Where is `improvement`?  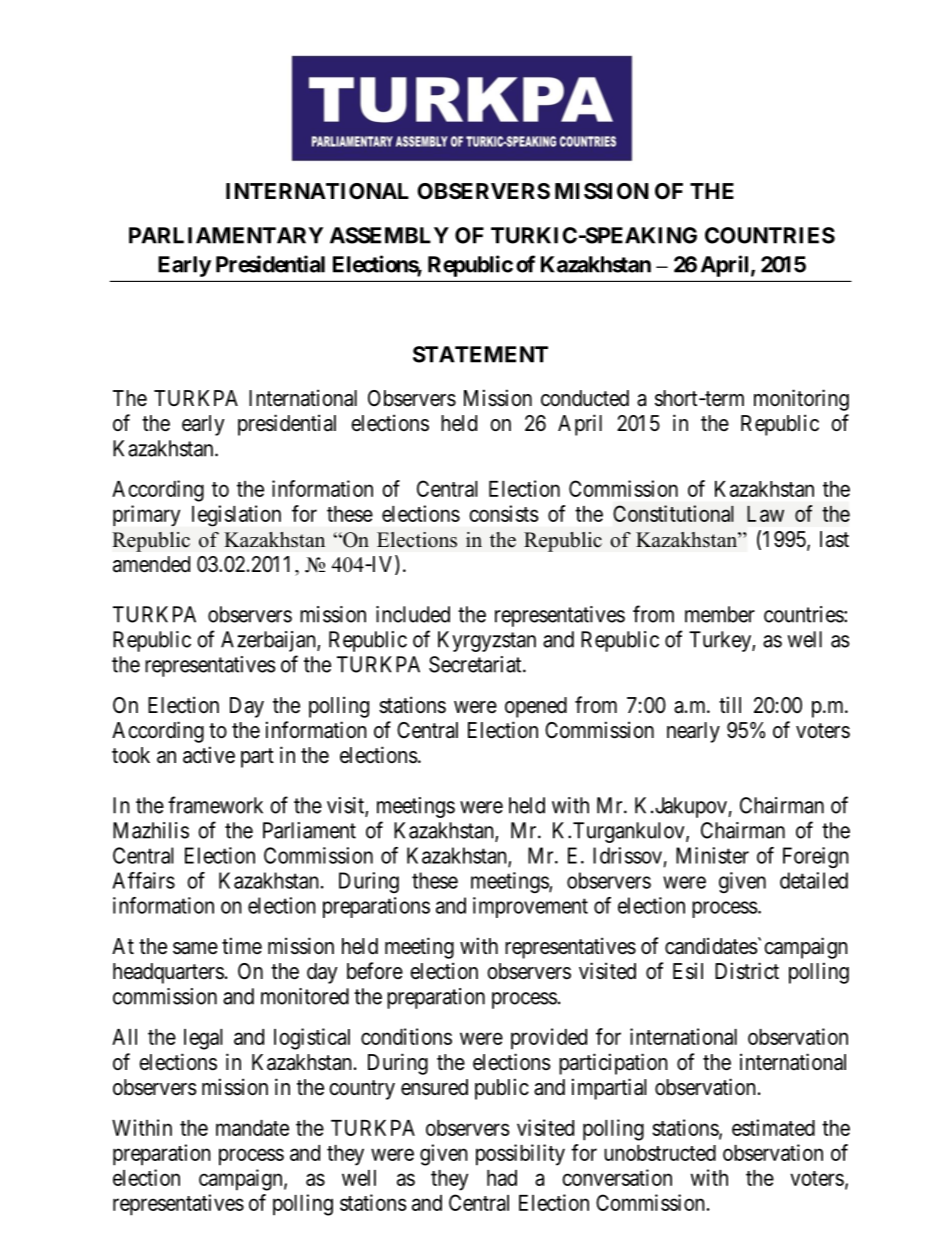 improvement is located at coordinates (530, 907).
